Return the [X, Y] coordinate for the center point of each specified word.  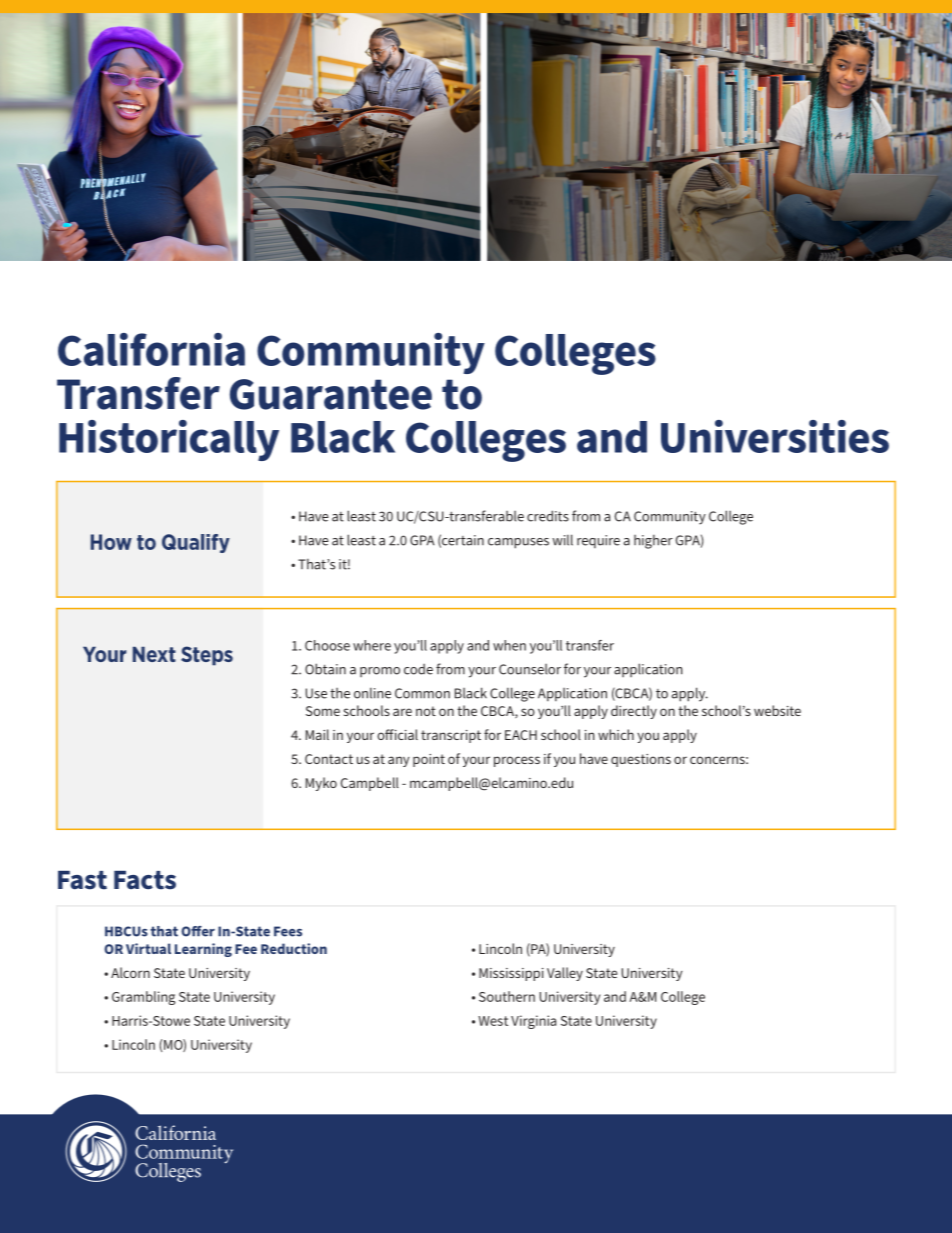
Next [154, 654]
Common [422, 693]
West [493, 1021]
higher [653, 541]
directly [634, 712]
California [151, 349]
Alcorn [130, 972]
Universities [775, 436]
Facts [145, 880]
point [429, 760]
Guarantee [331, 394]
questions [641, 760]
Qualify [196, 543]
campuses [518, 543]
